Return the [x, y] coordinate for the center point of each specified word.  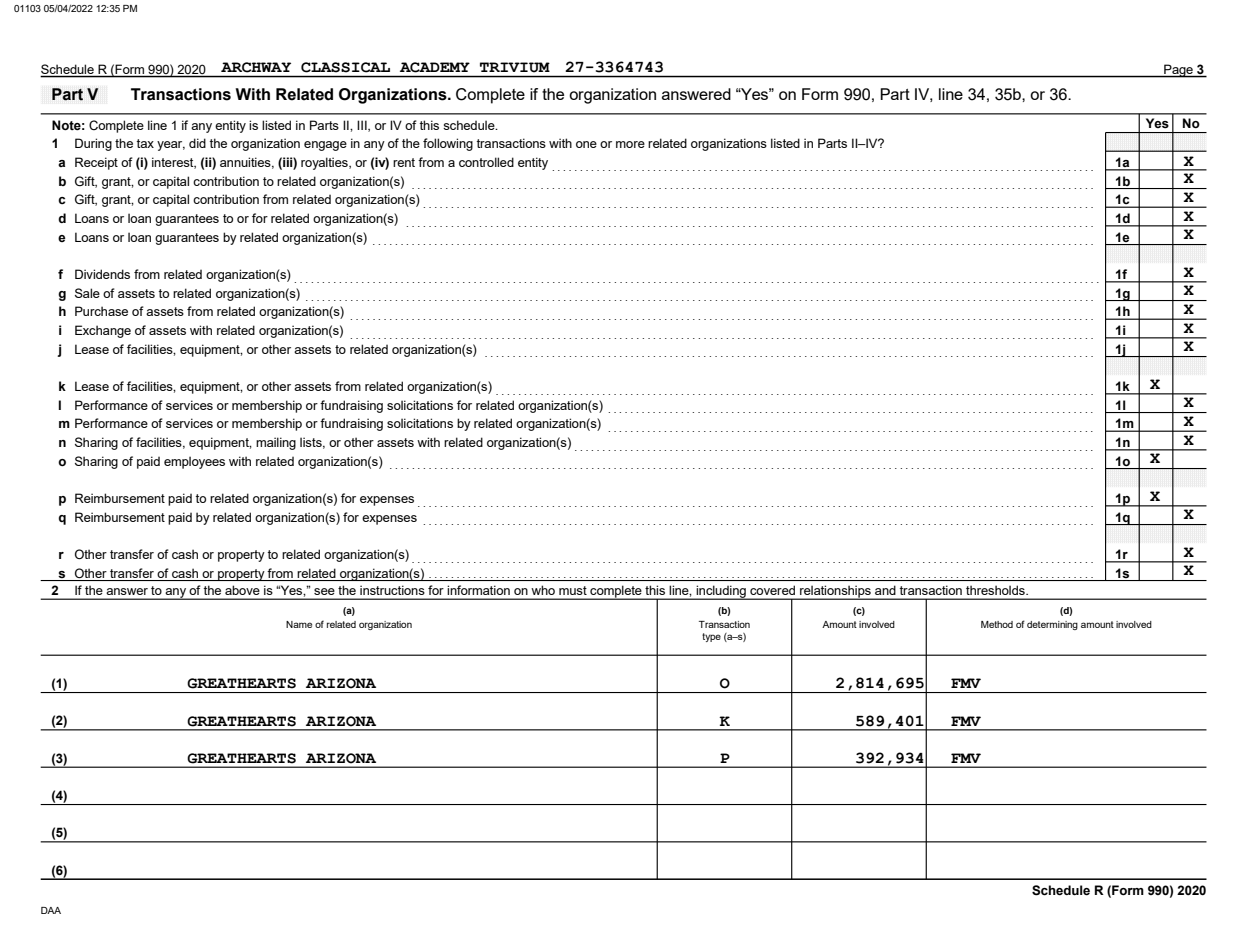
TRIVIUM [515, 67]
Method [997, 624]
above [242, 590]
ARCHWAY [256, 67]
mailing [276, 443]
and [885, 590]
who [543, 590]
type [711, 637]
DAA [51, 910]
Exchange [103, 331]
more [630, 144]
